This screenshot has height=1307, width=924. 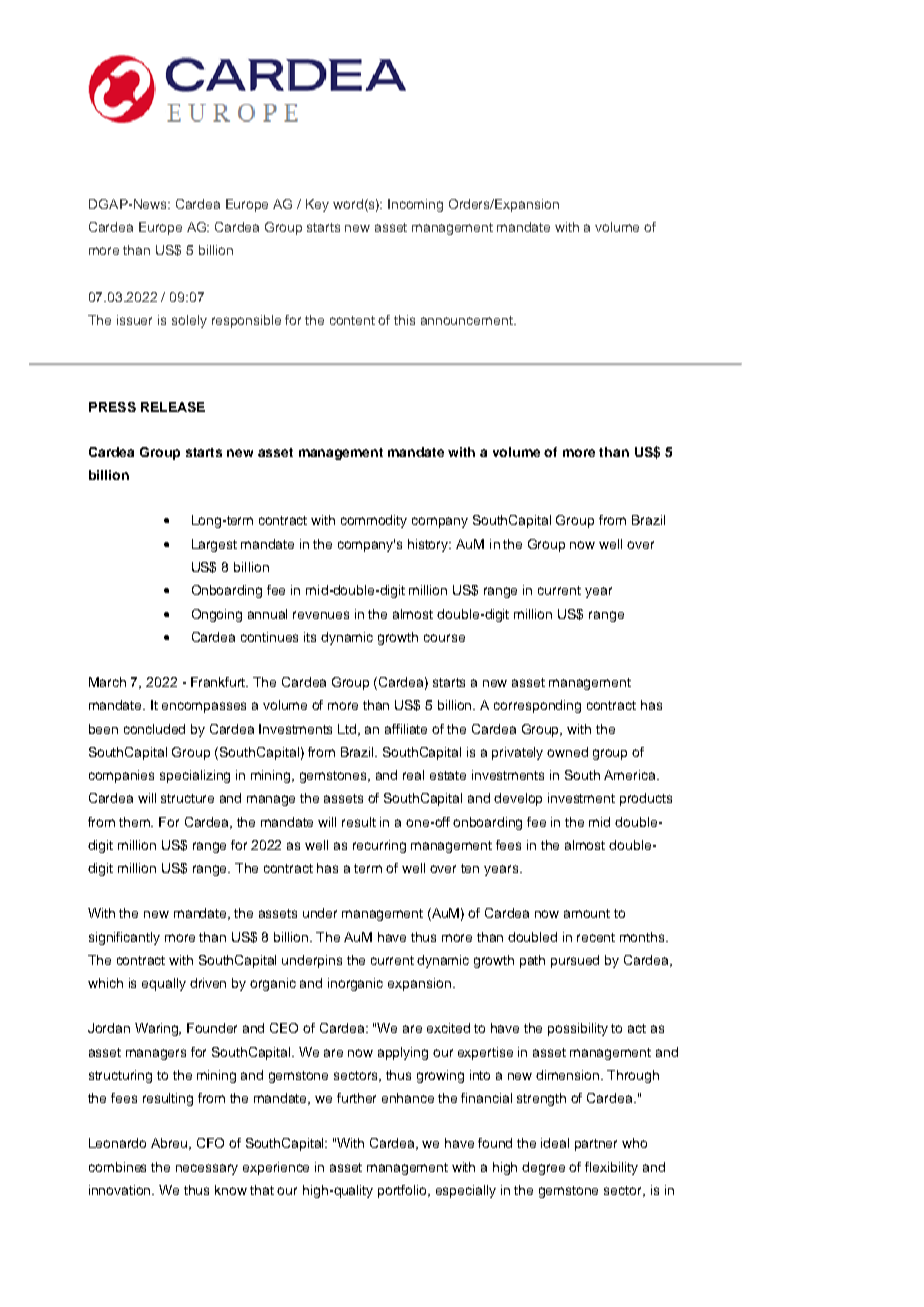 I want to click on partner, so click(x=596, y=1145).
